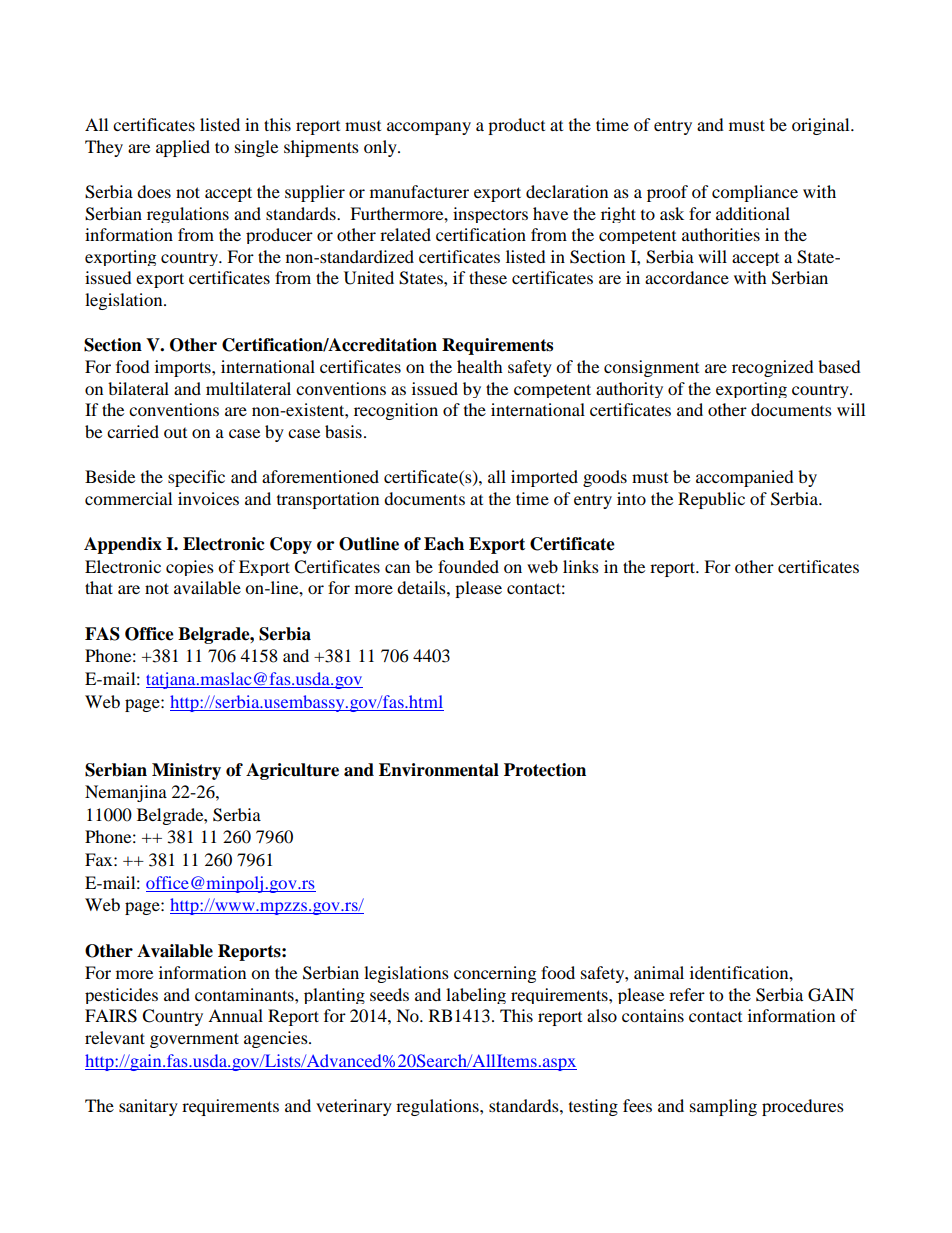 This screenshot has height=1233, width=952. What do you see at coordinates (545, 770) in the screenshot?
I see `Protection` at bounding box center [545, 770].
